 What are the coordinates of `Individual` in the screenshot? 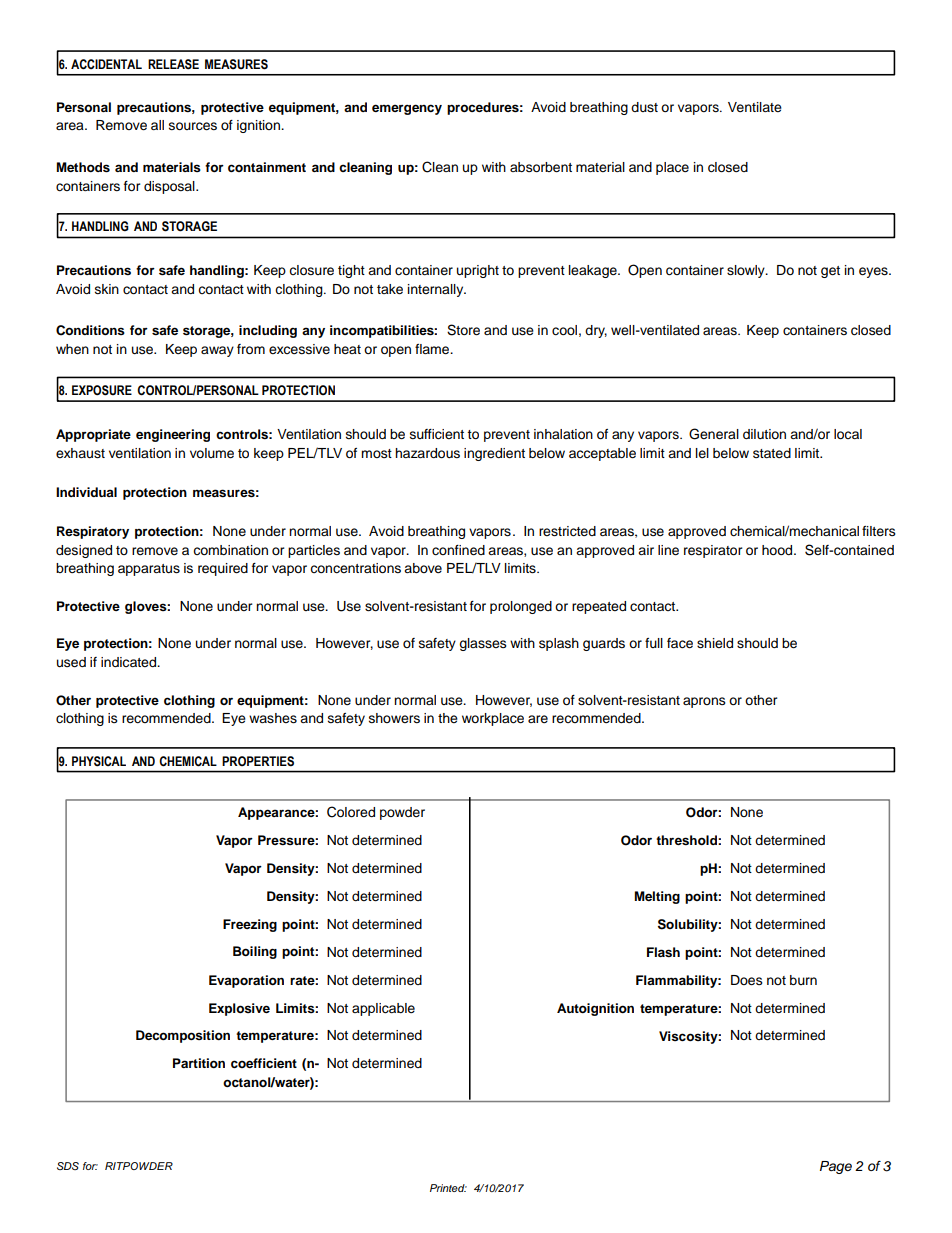 It's located at (86, 492).
